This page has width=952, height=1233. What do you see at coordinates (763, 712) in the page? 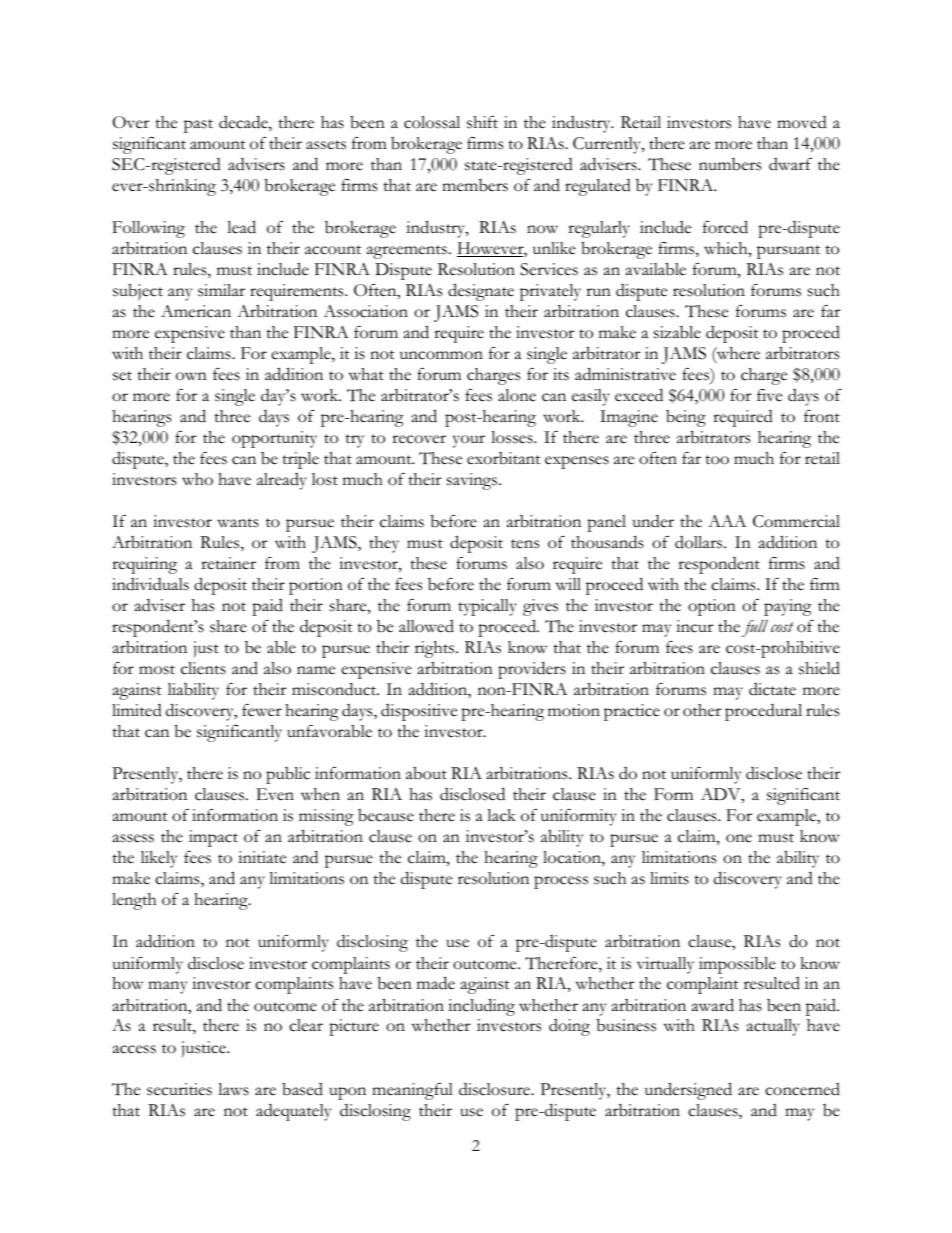
I see `procedural` at bounding box center [763, 712].
